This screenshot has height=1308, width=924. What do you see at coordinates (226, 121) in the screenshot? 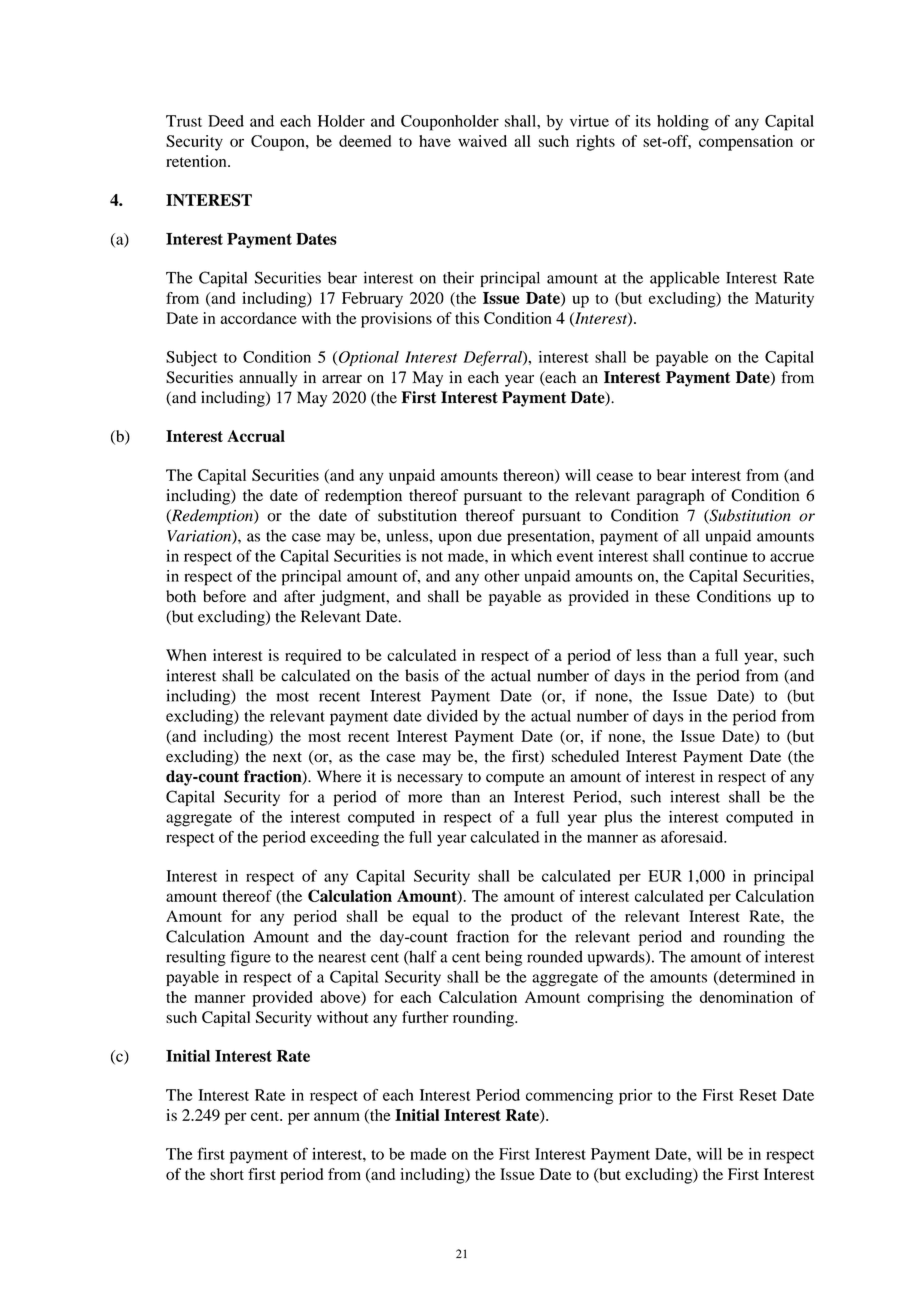
I see `Deed` at bounding box center [226, 121].
